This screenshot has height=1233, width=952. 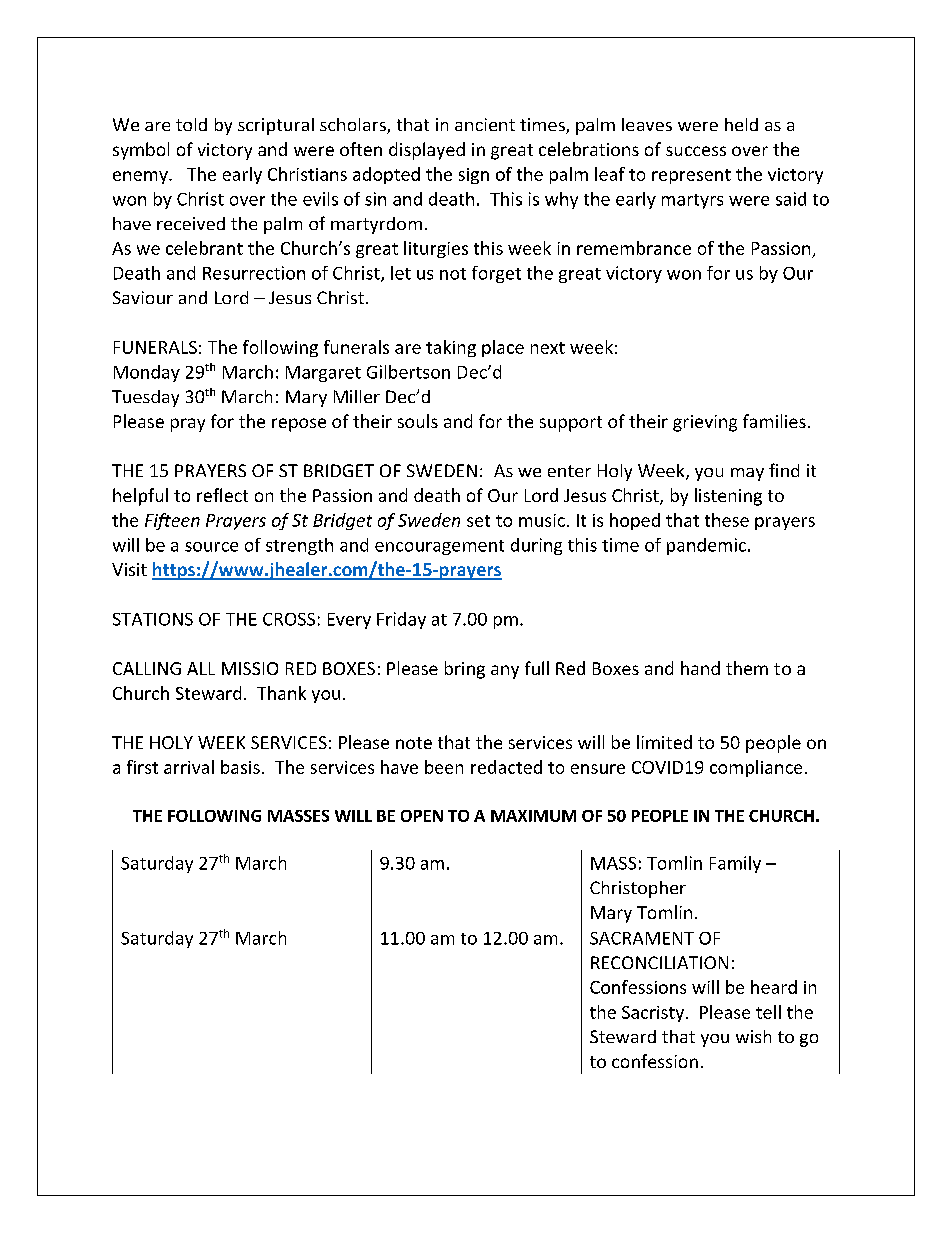 What do you see at coordinates (191, 124) in the screenshot?
I see `told` at bounding box center [191, 124].
